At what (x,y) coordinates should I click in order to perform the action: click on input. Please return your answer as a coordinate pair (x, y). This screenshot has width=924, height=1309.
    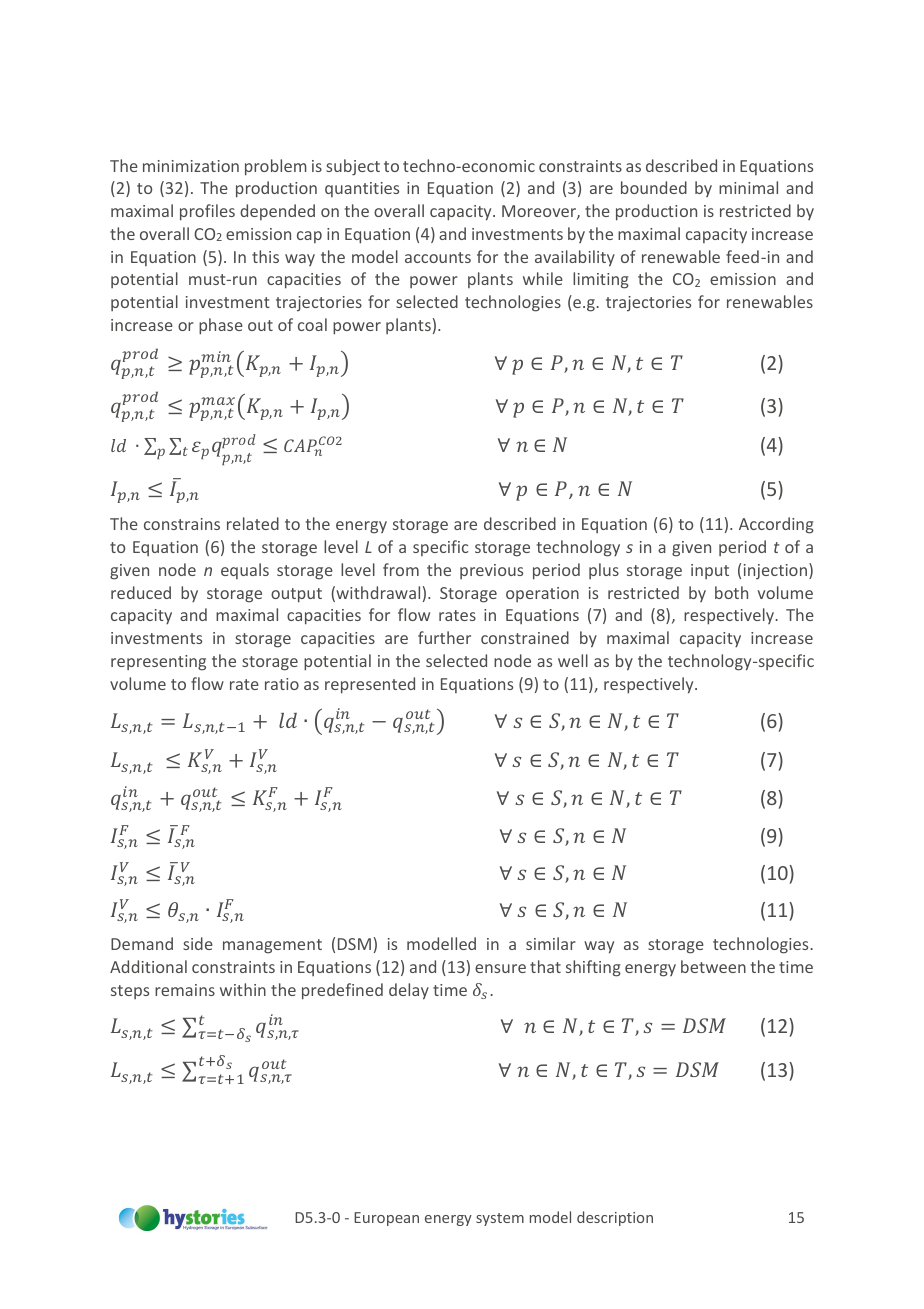
    Looking at the image, I should click on (710, 571).
